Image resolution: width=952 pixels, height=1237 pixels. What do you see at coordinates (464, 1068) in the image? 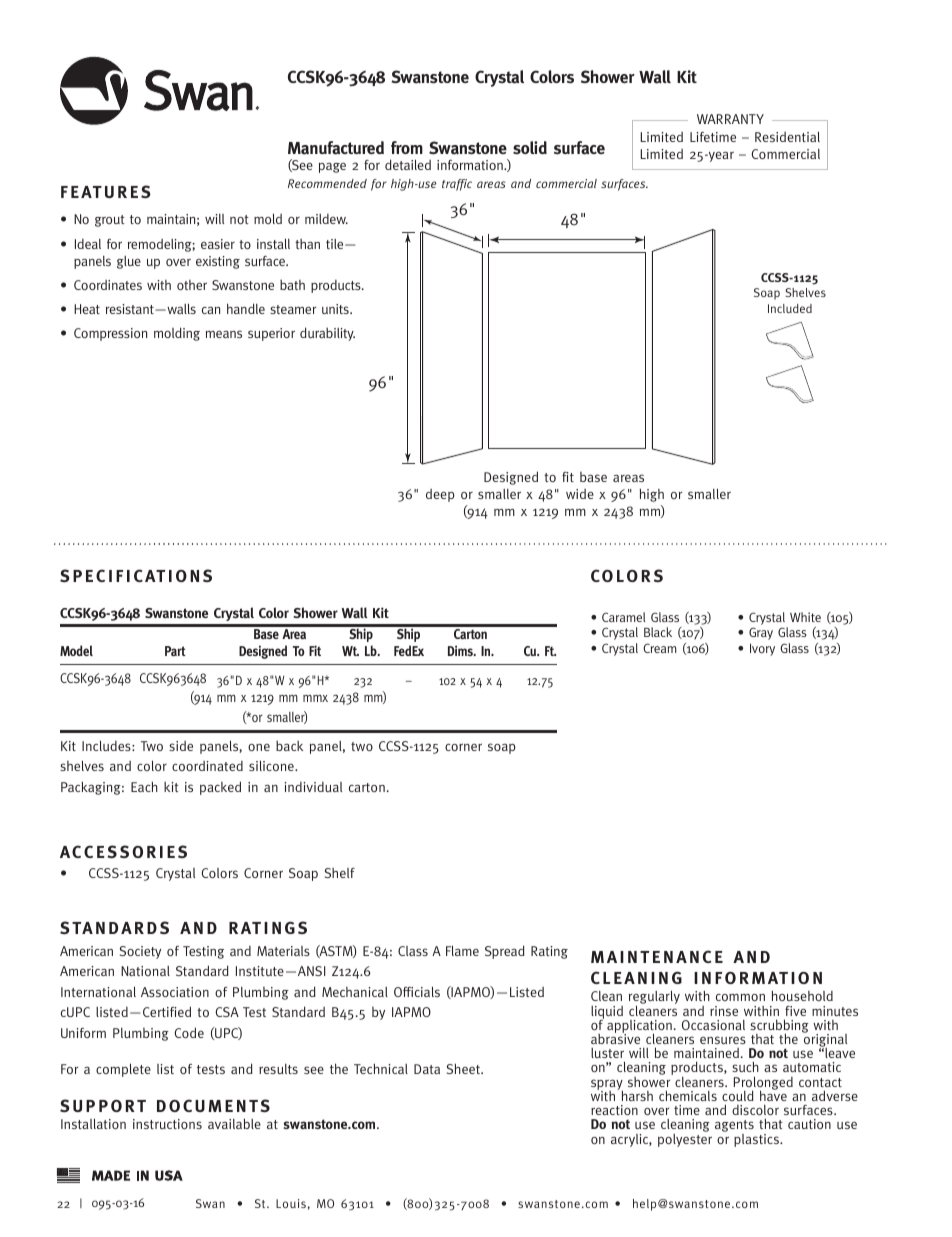
I see `Sheet` at bounding box center [464, 1068].
